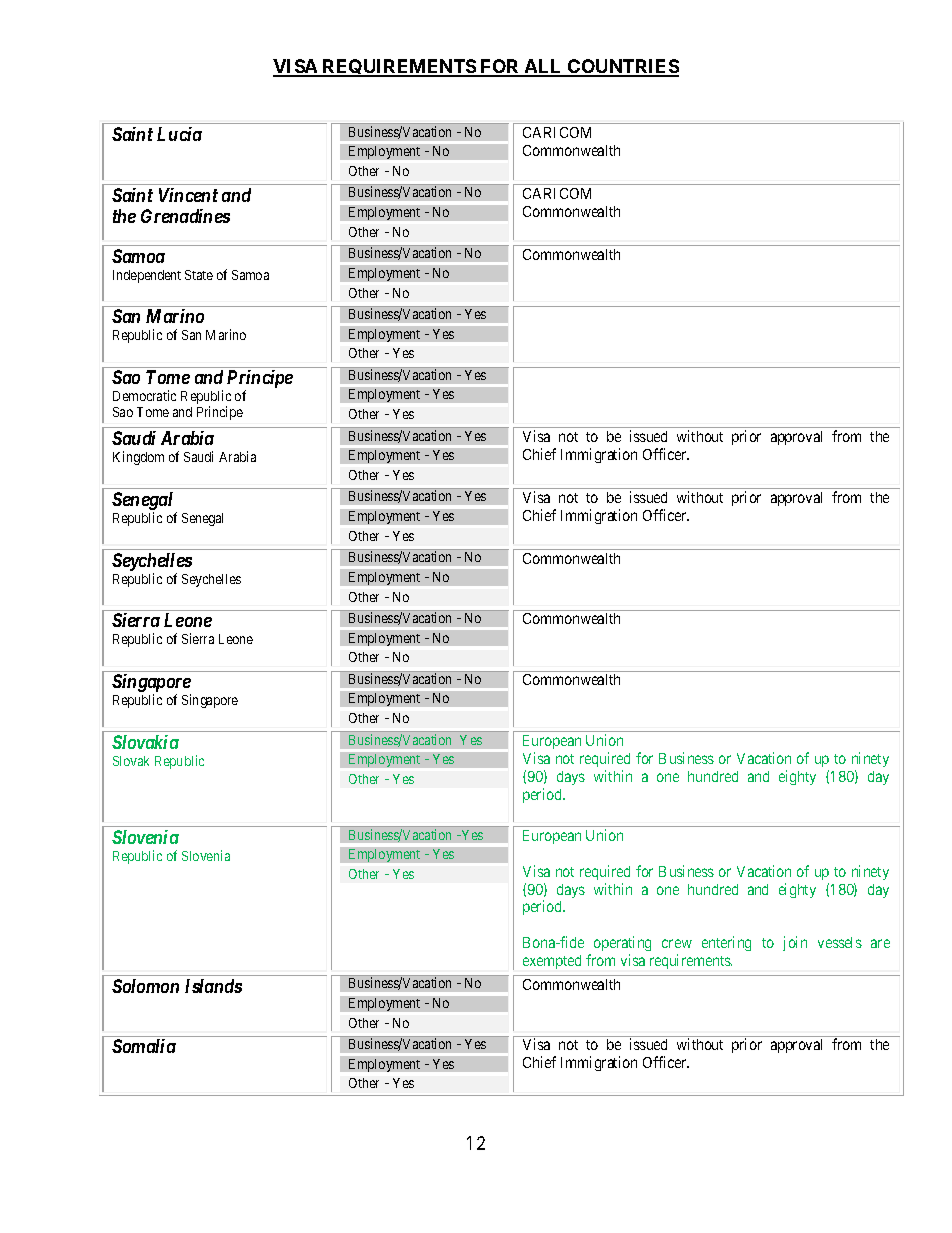 Image resolution: width=952 pixels, height=1233 pixels. I want to click on Grenadines, so click(185, 216).
